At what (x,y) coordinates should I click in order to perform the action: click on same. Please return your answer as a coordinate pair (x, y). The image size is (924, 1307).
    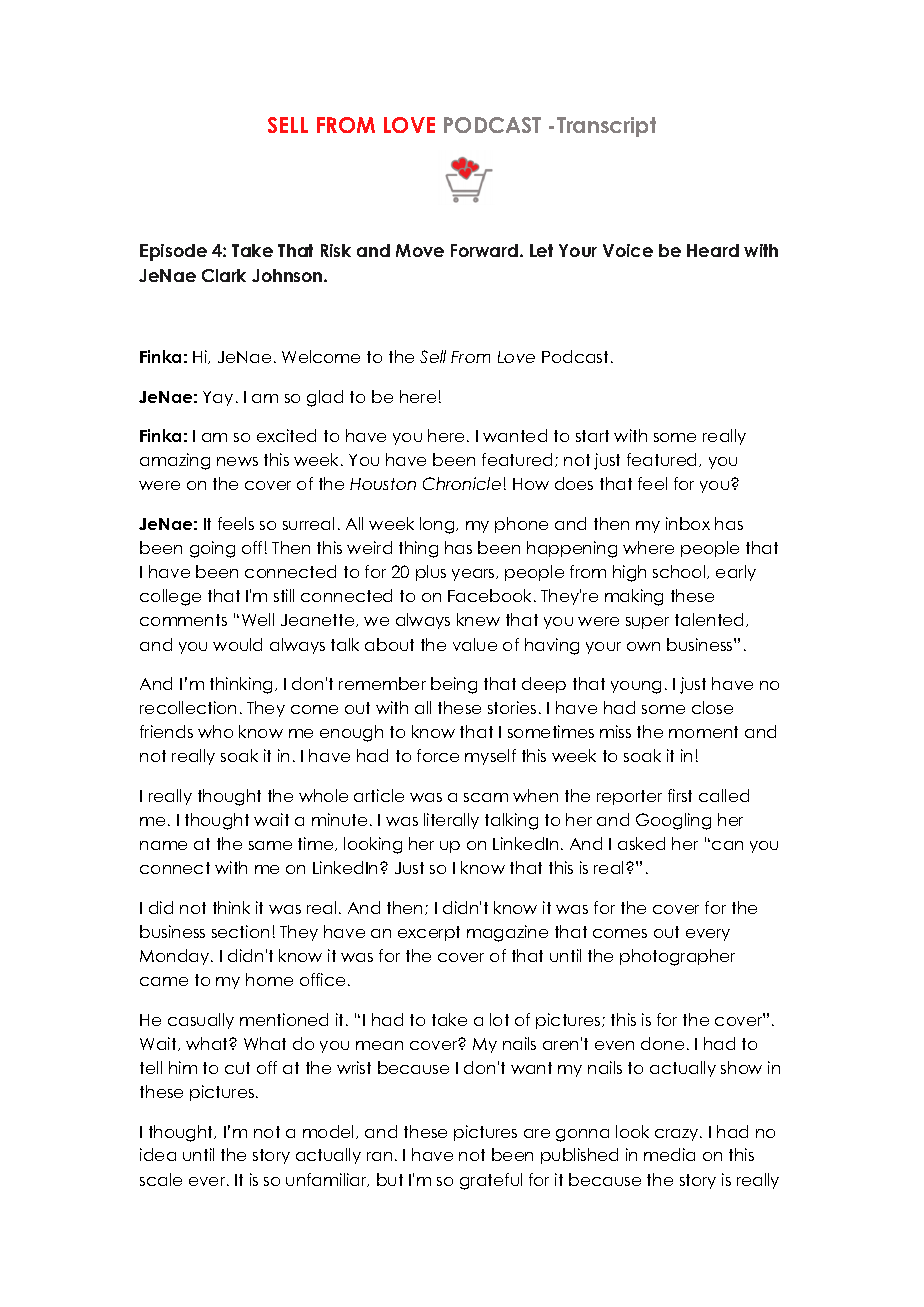
    Looking at the image, I should click on (270, 845).
